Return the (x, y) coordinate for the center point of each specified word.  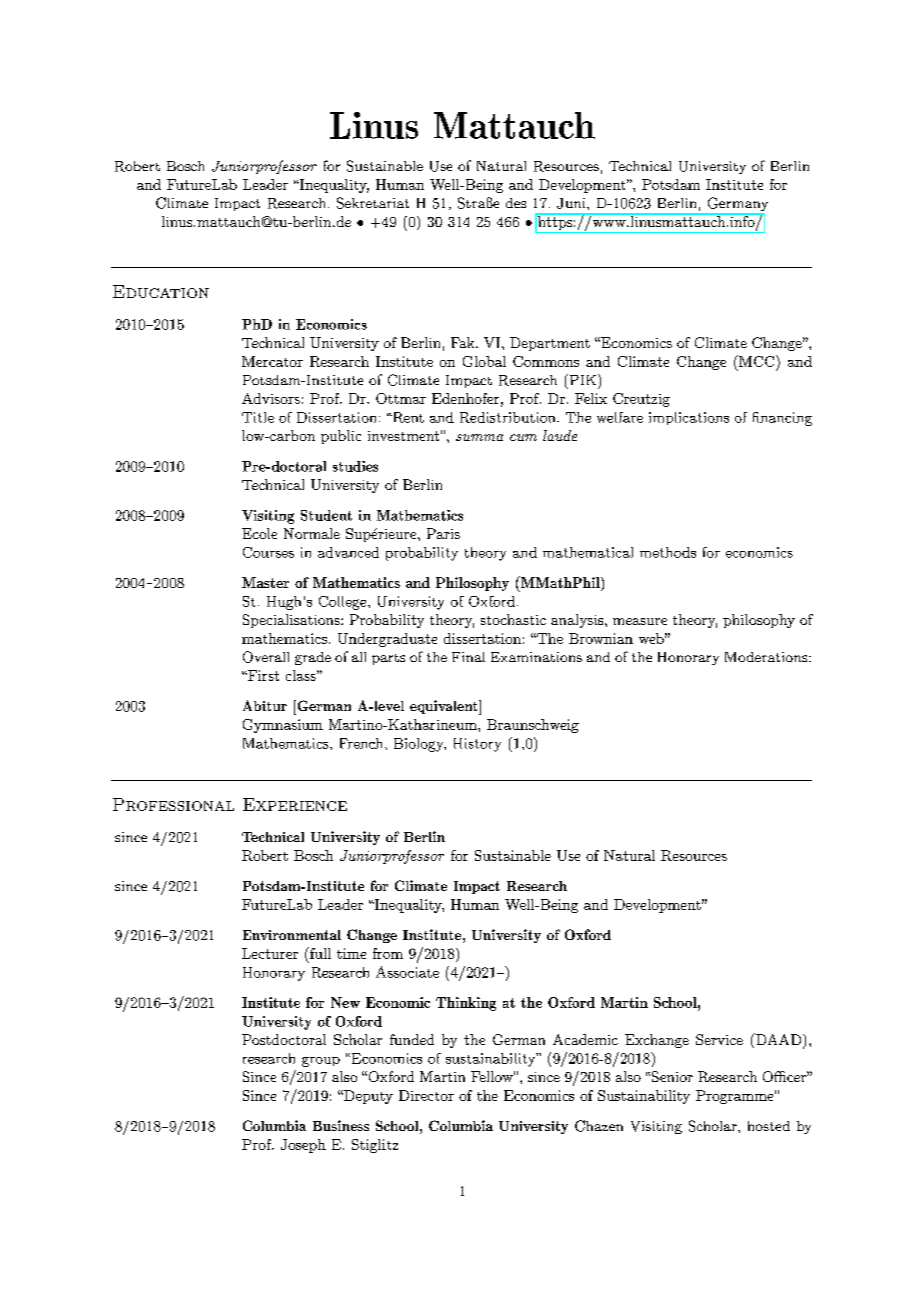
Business (341, 1125)
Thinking (466, 1004)
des (516, 203)
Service (719, 1039)
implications (689, 418)
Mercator (272, 361)
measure (640, 621)
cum (523, 437)
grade (313, 658)
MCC (755, 361)
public (341, 437)
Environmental (292, 935)
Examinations (536, 657)
